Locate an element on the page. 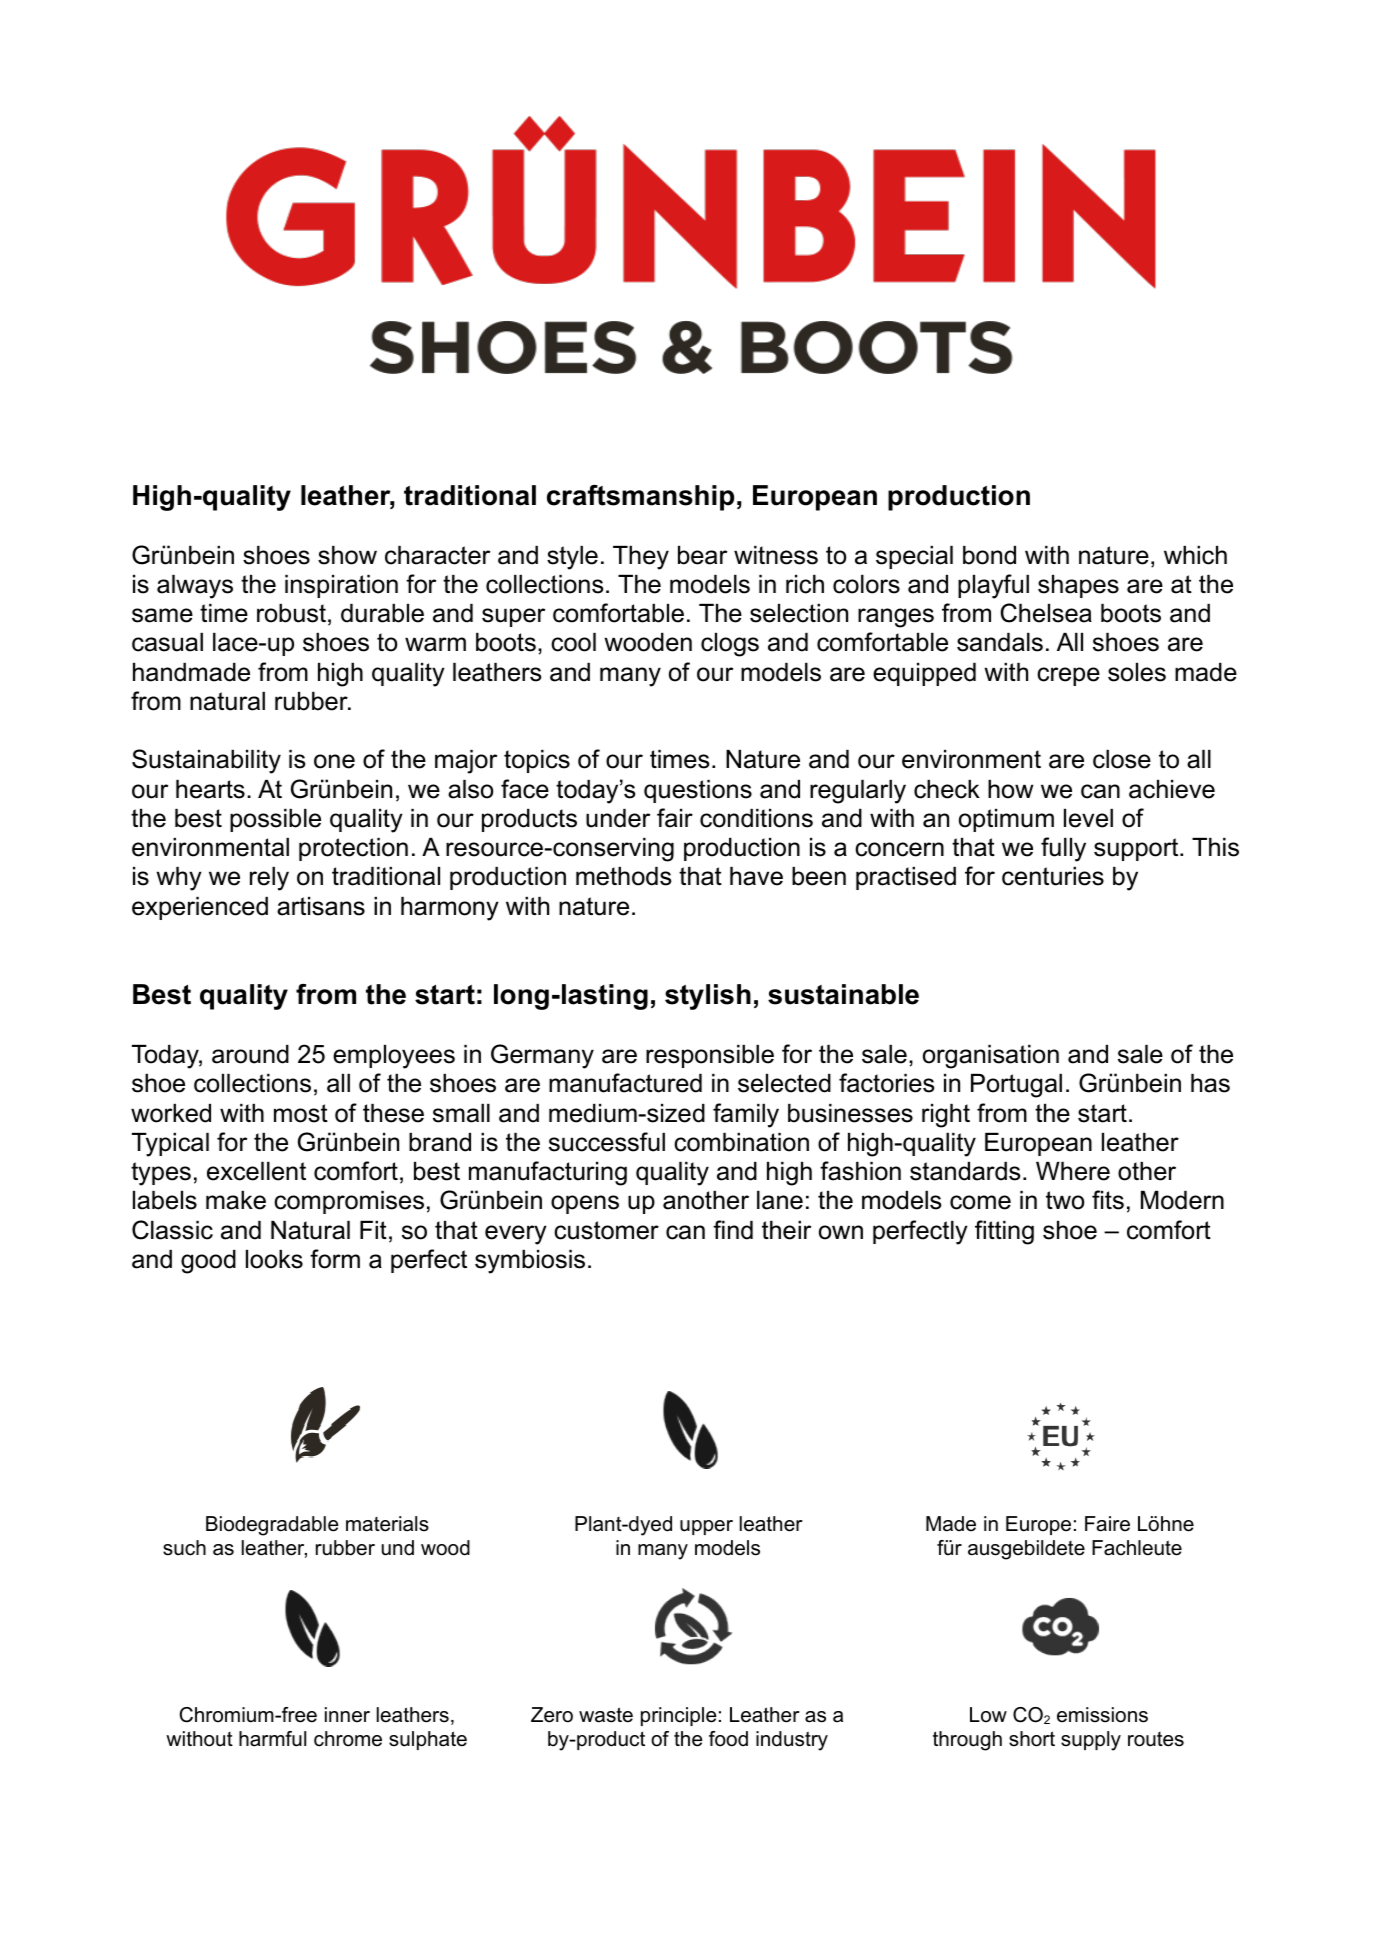  shapes is located at coordinates (1078, 586).
